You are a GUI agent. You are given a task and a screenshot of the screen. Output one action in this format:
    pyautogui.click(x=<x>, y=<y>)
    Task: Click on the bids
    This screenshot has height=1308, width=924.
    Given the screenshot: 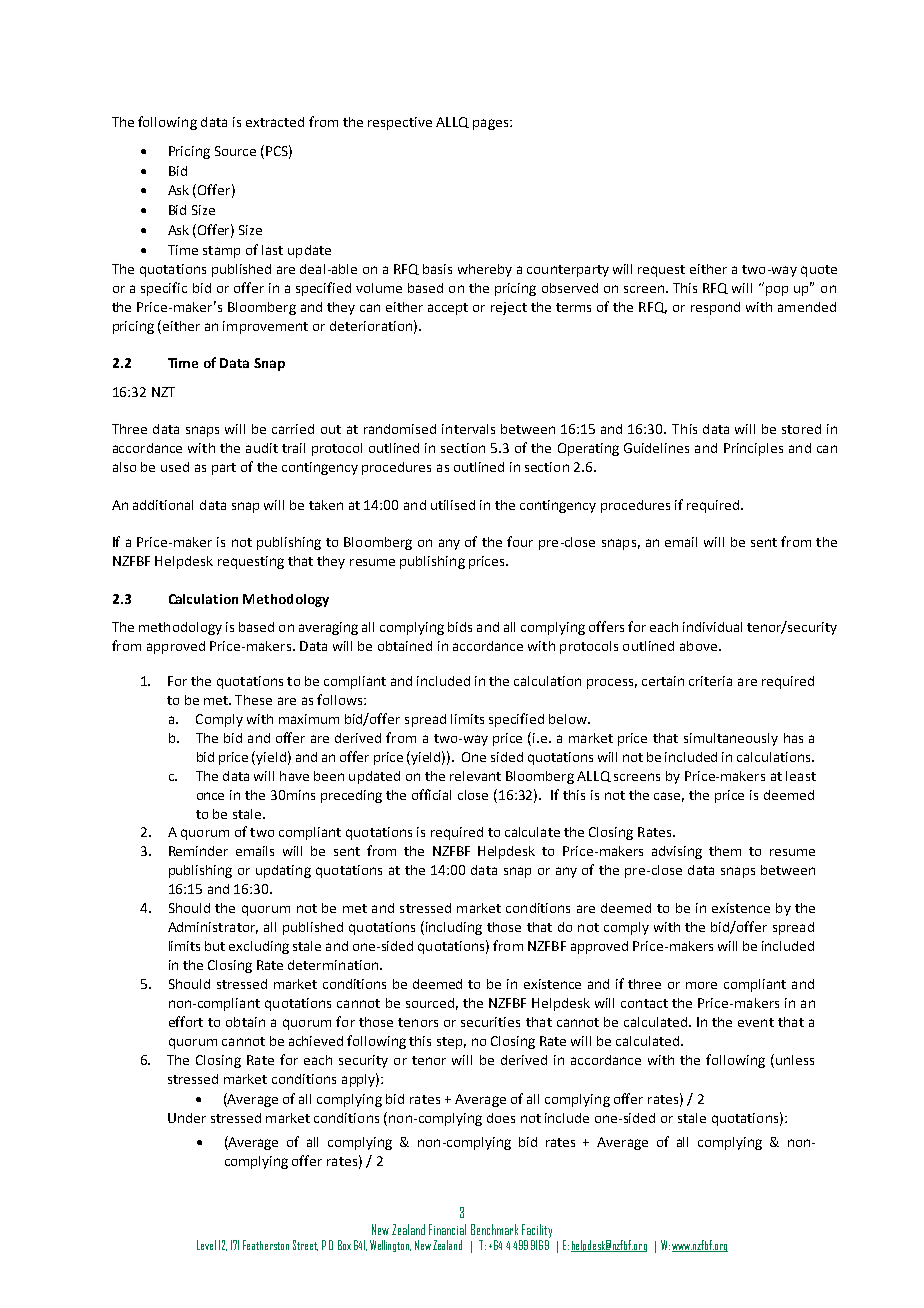 What is the action you would take?
    pyautogui.click(x=460, y=627)
